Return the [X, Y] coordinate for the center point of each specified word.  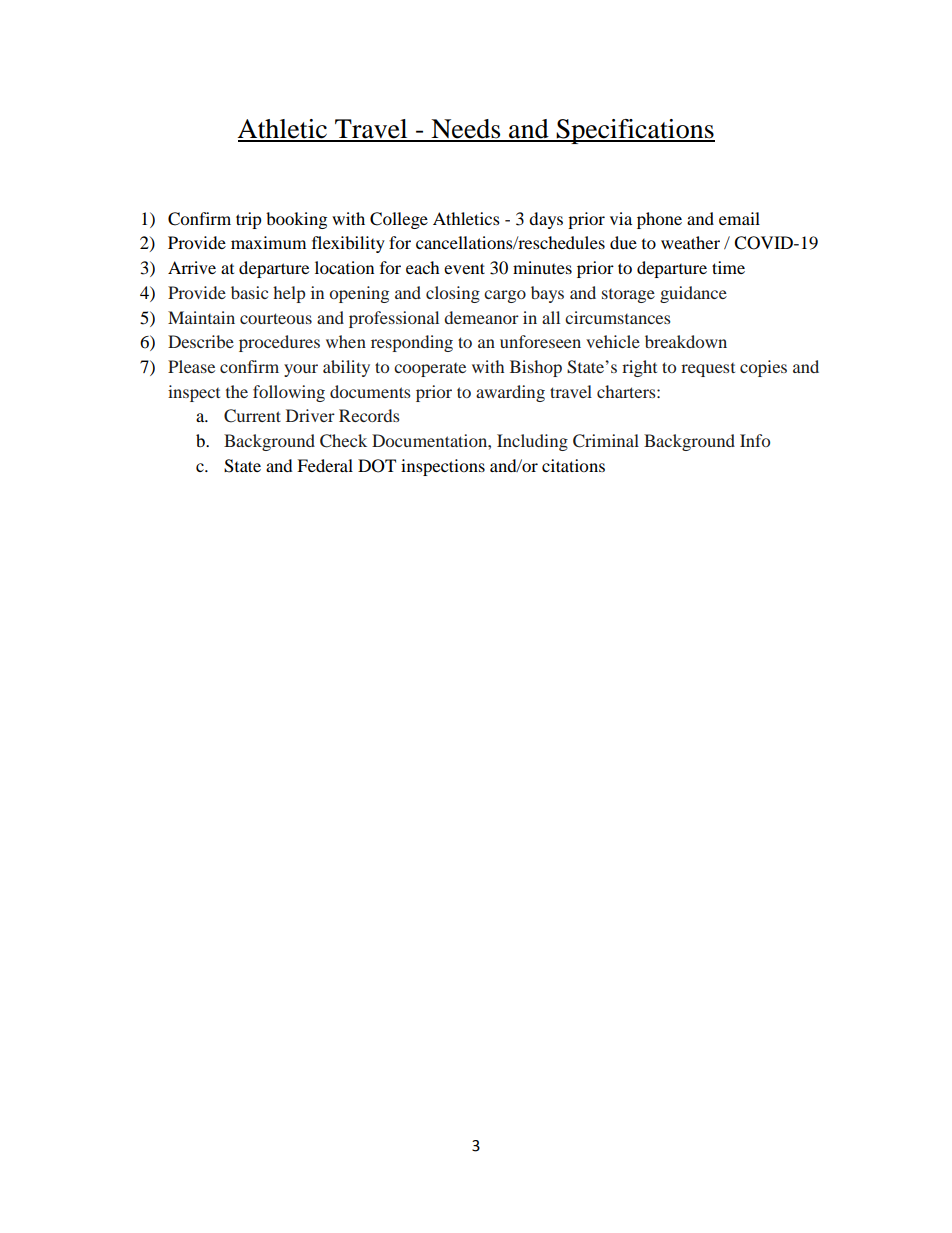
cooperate [430, 370]
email [739, 218]
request [708, 370]
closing [453, 294]
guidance [693, 294]
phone [659, 220]
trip [249, 220]
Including [532, 442]
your [301, 370]
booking [296, 220]
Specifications [635, 131]
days [546, 220]
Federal [325, 465]
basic [249, 292]
